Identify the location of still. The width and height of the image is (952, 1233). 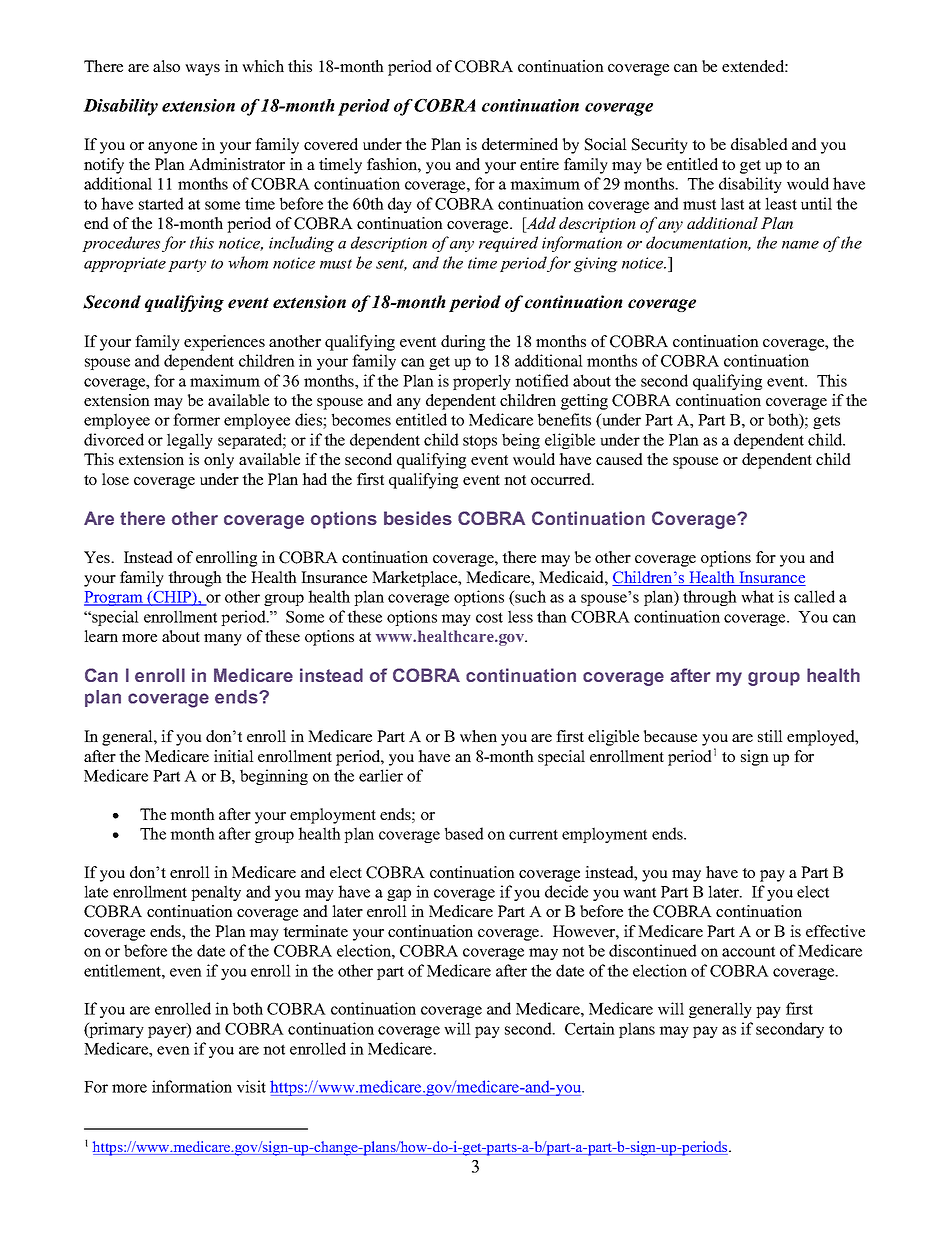
(770, 736).
